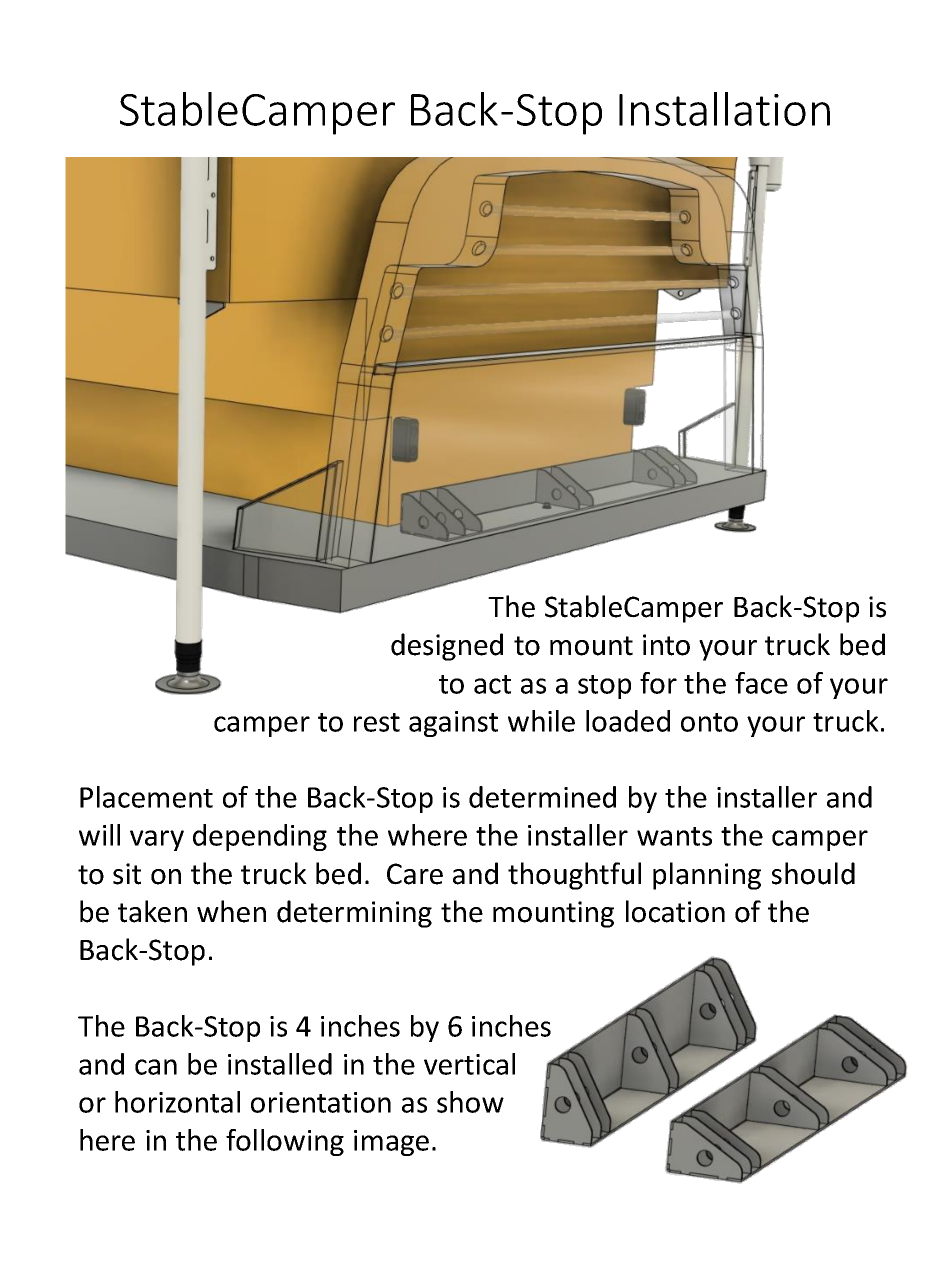 The width and height of the document is (952, 1270). What do you see at coordinates (658, 683) in the document?
I see `for` at bounding box center [658, 683].
